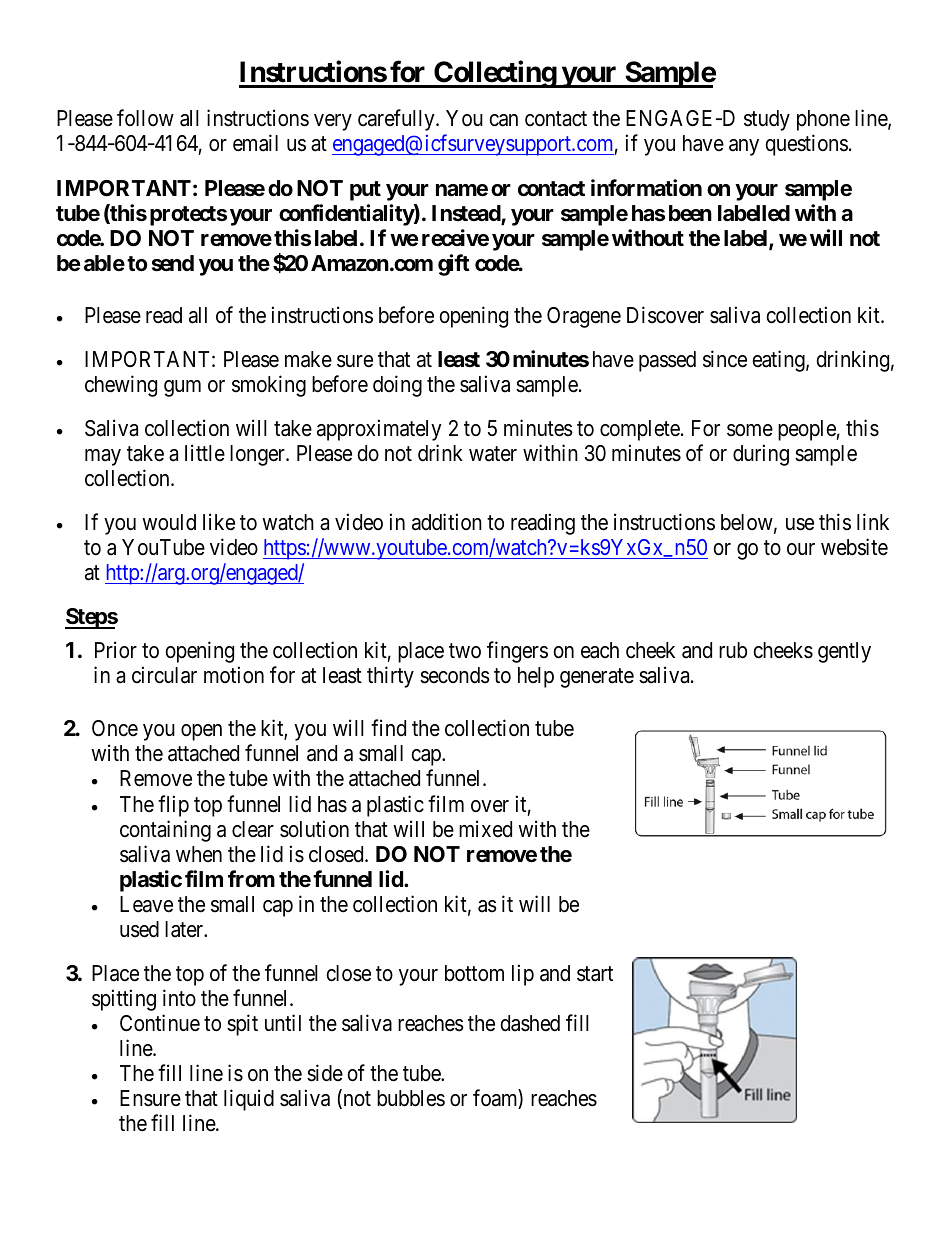 The width and height of the screenshot is (952, 1233). What do you see at coordinates (199, 854) in the screenshot?
I see `when` at bounding box center [199, 854].
